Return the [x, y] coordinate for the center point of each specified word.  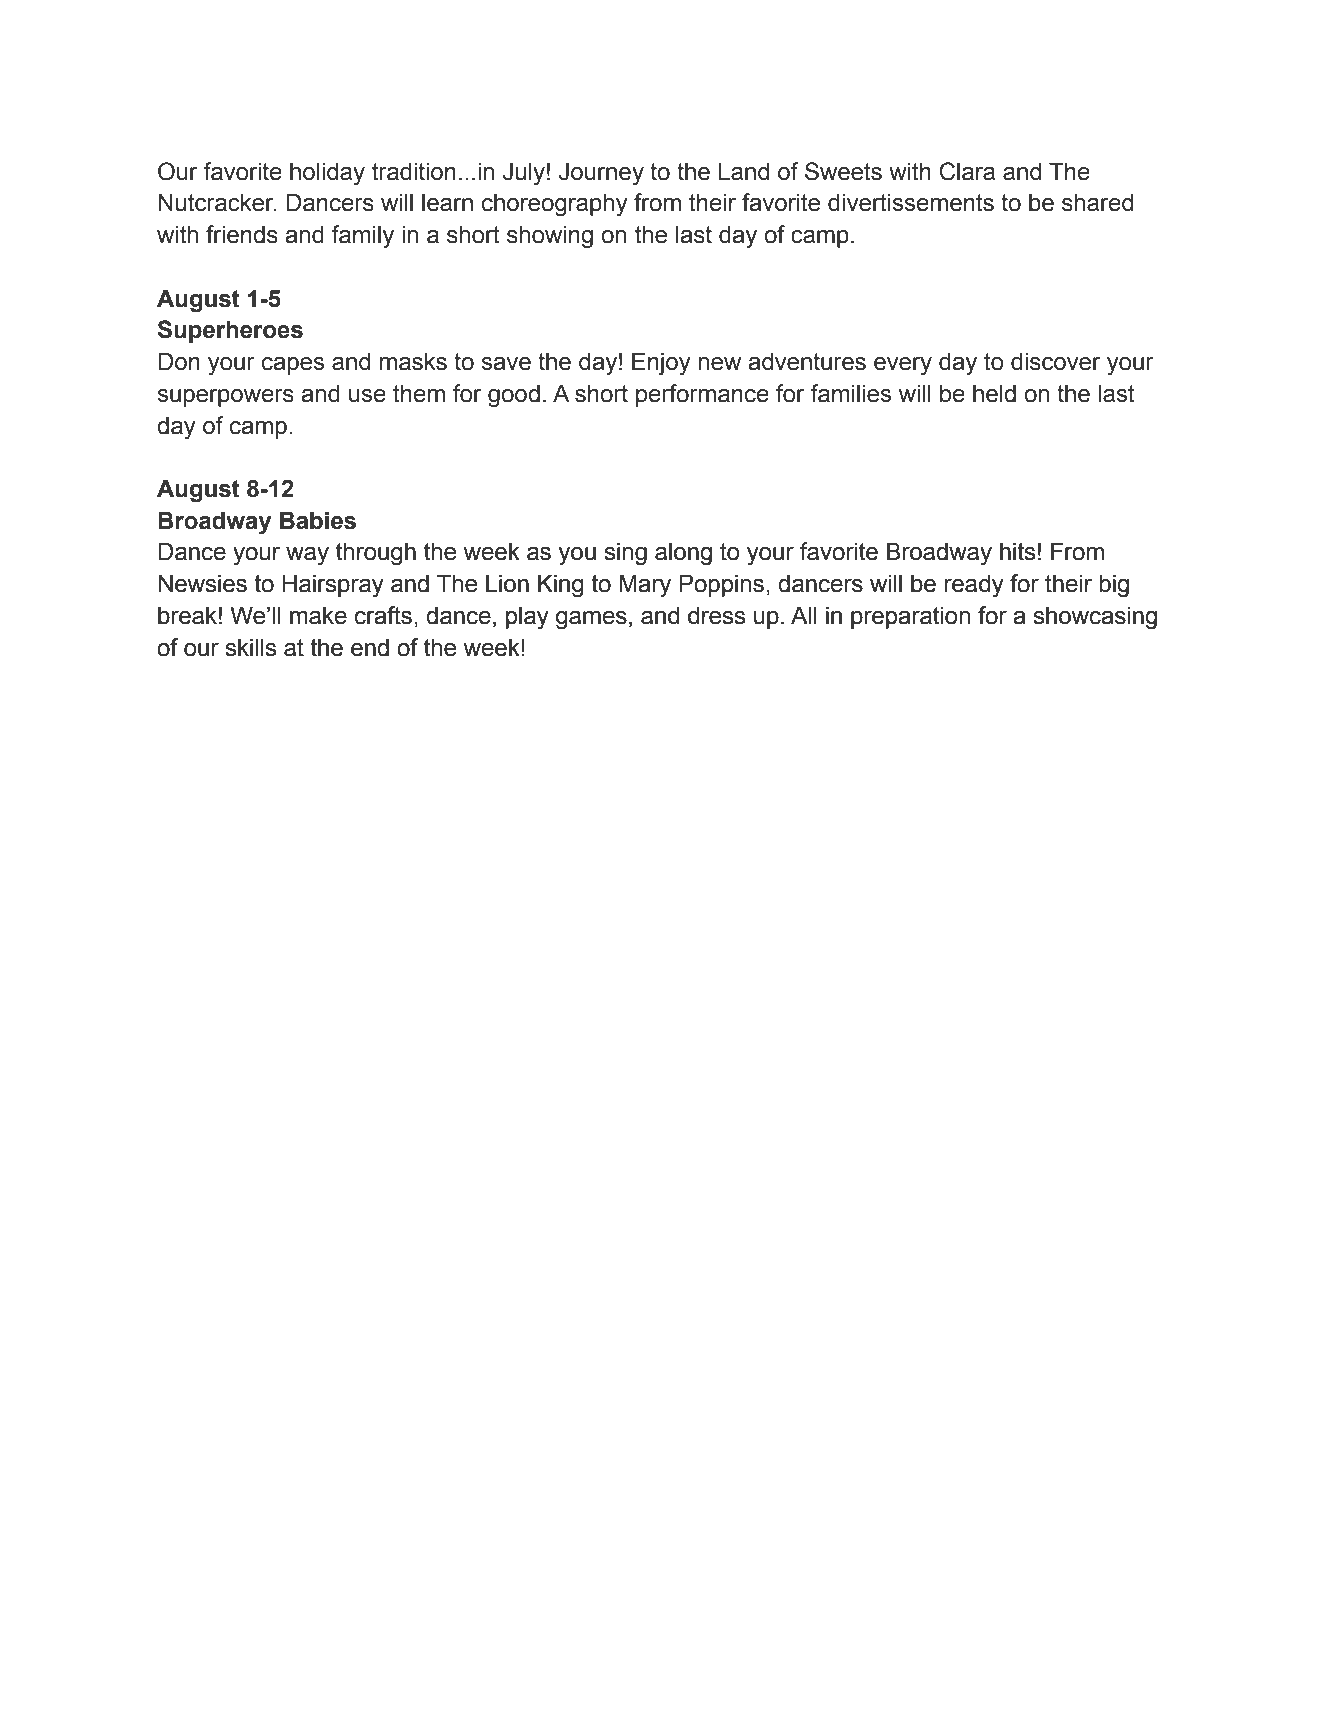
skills [250, 647]
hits [1017, 551]
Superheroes [230, 331]
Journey [601, 174]
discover [1055, 361]
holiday [327, 174]
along [683, 554]
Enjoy [661, 364]
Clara [967, 171]
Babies [318, 520]
